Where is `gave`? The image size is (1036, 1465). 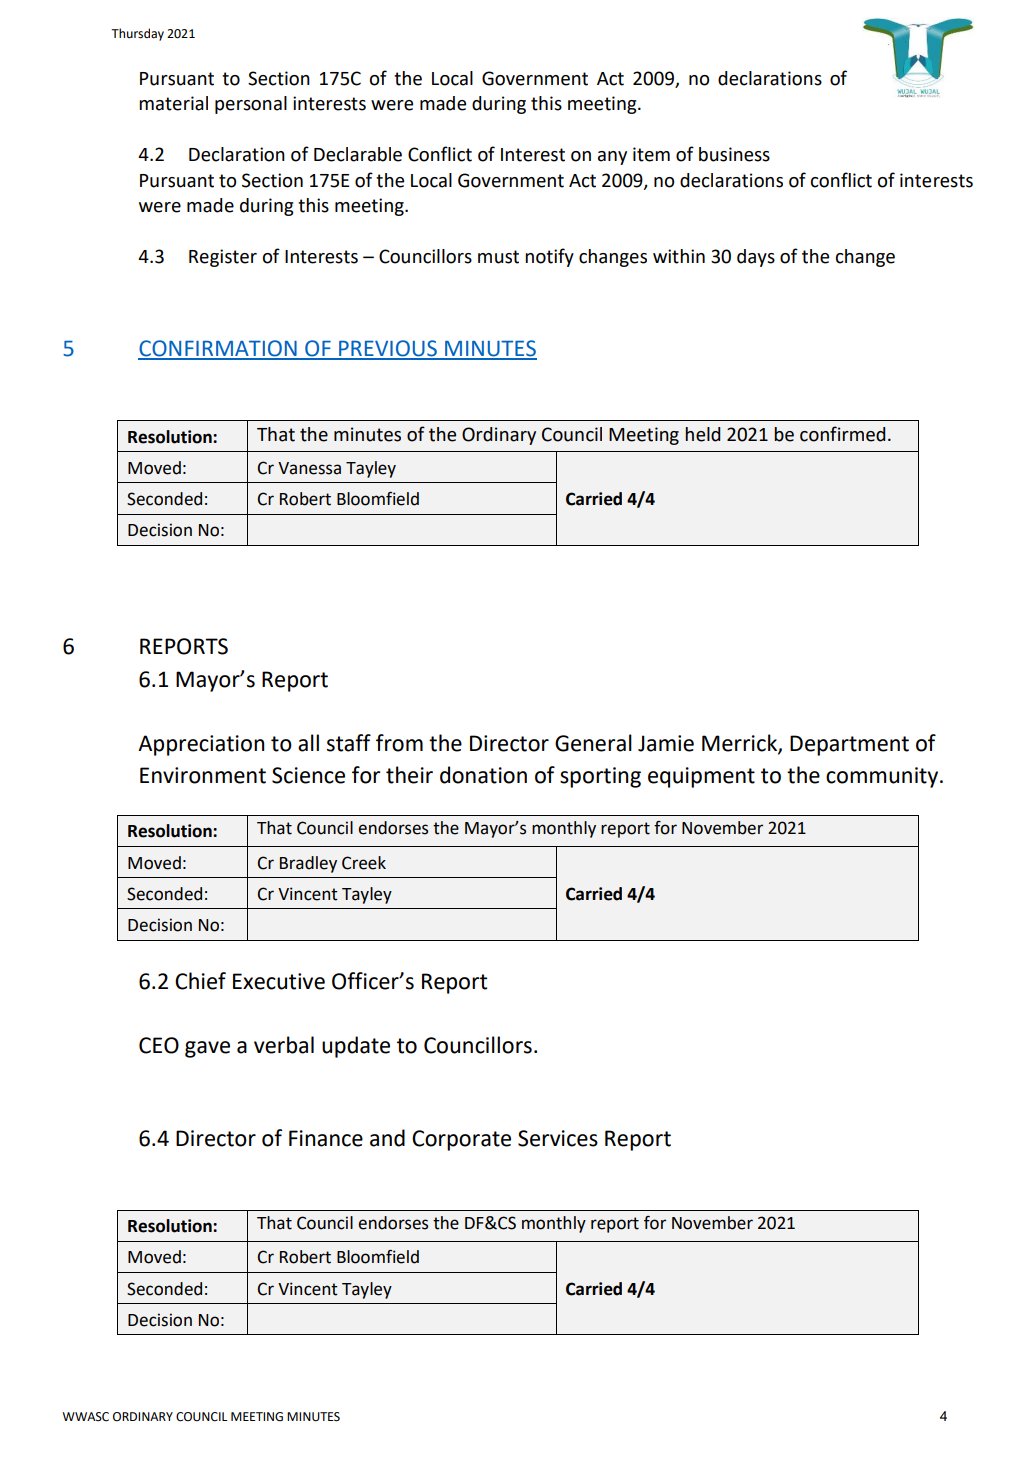
gave is located at coordinates (207, 1049).
